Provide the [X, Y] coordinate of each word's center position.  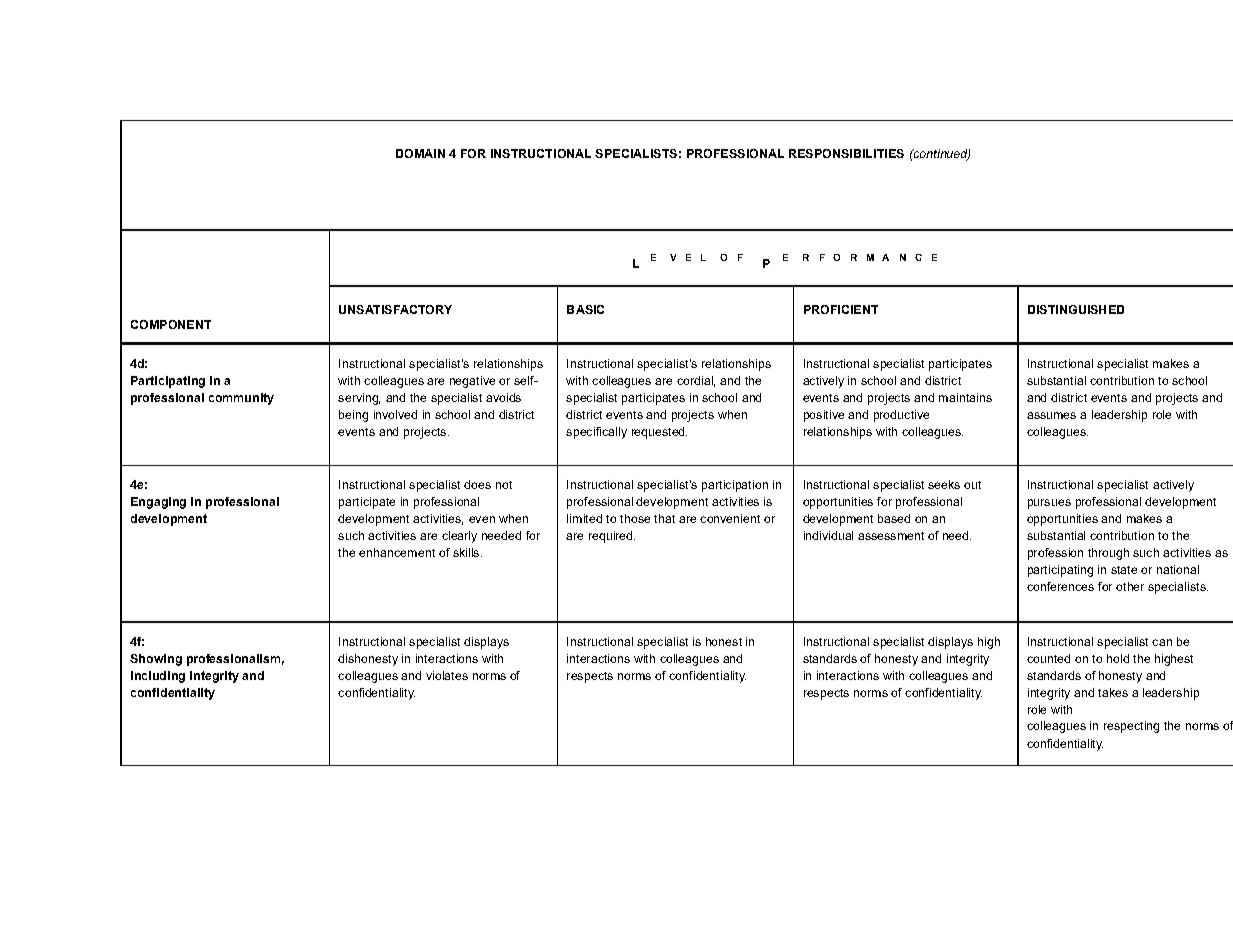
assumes [1051, 415]
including [158, 677]
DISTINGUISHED [1076, 309]
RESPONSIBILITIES [846, 153]
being [353, 416]
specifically [596, 433]
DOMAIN [420, 153]
